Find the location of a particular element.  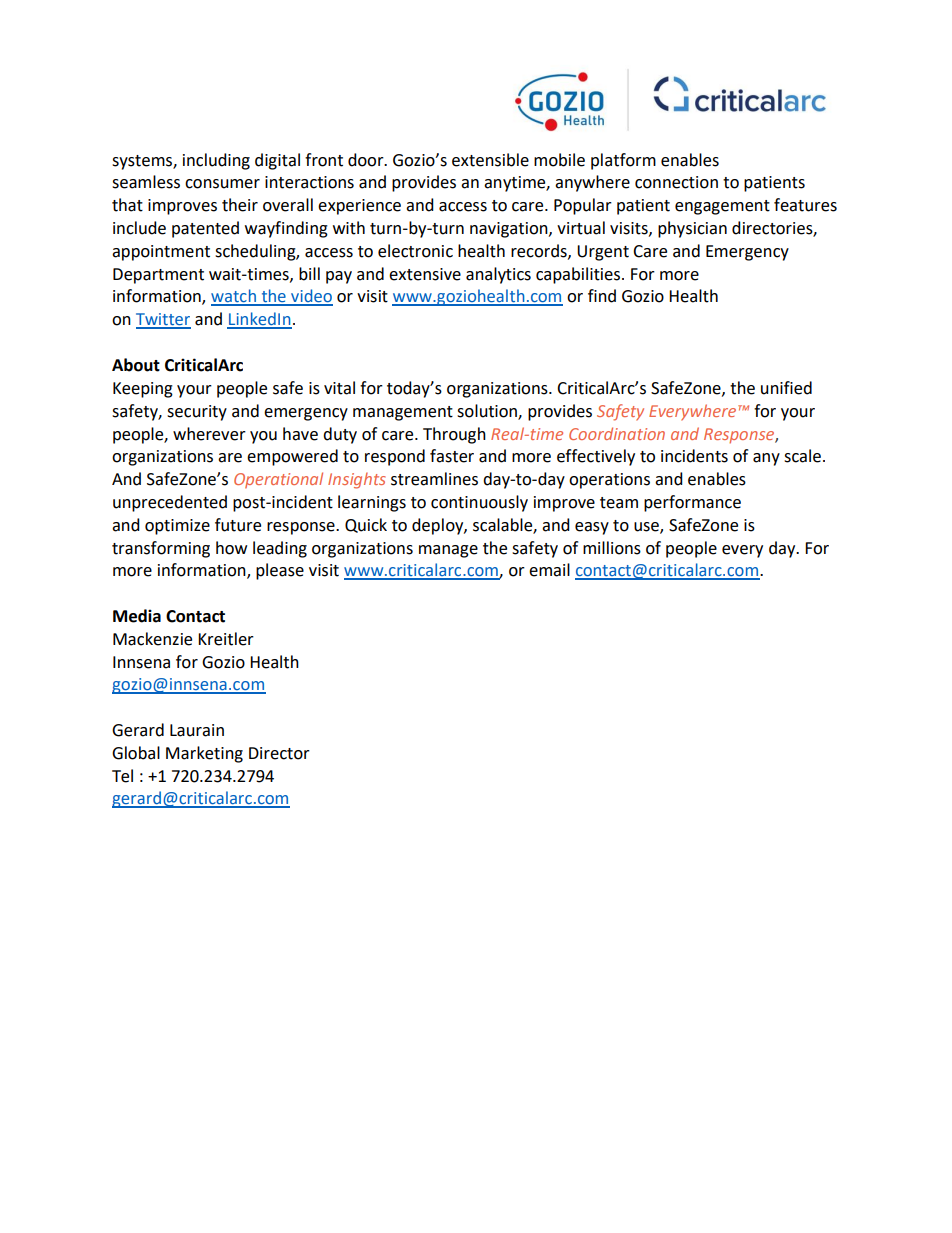

wherever is located at coordinates (209, 434).
